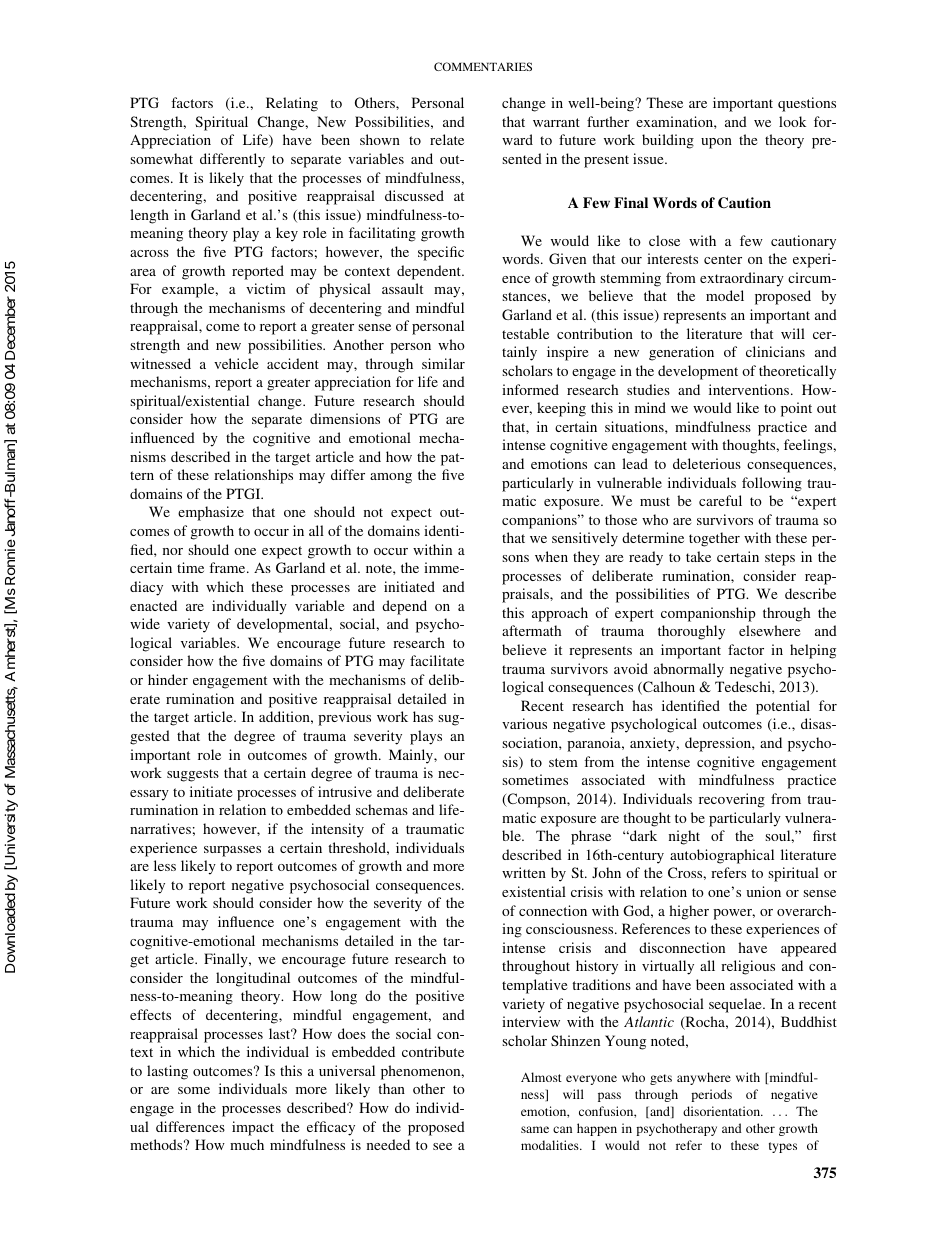  What do you see at coordinates (707, 463) in the screenshot?
I see `deleterious` at bounding box center [707, 463].
